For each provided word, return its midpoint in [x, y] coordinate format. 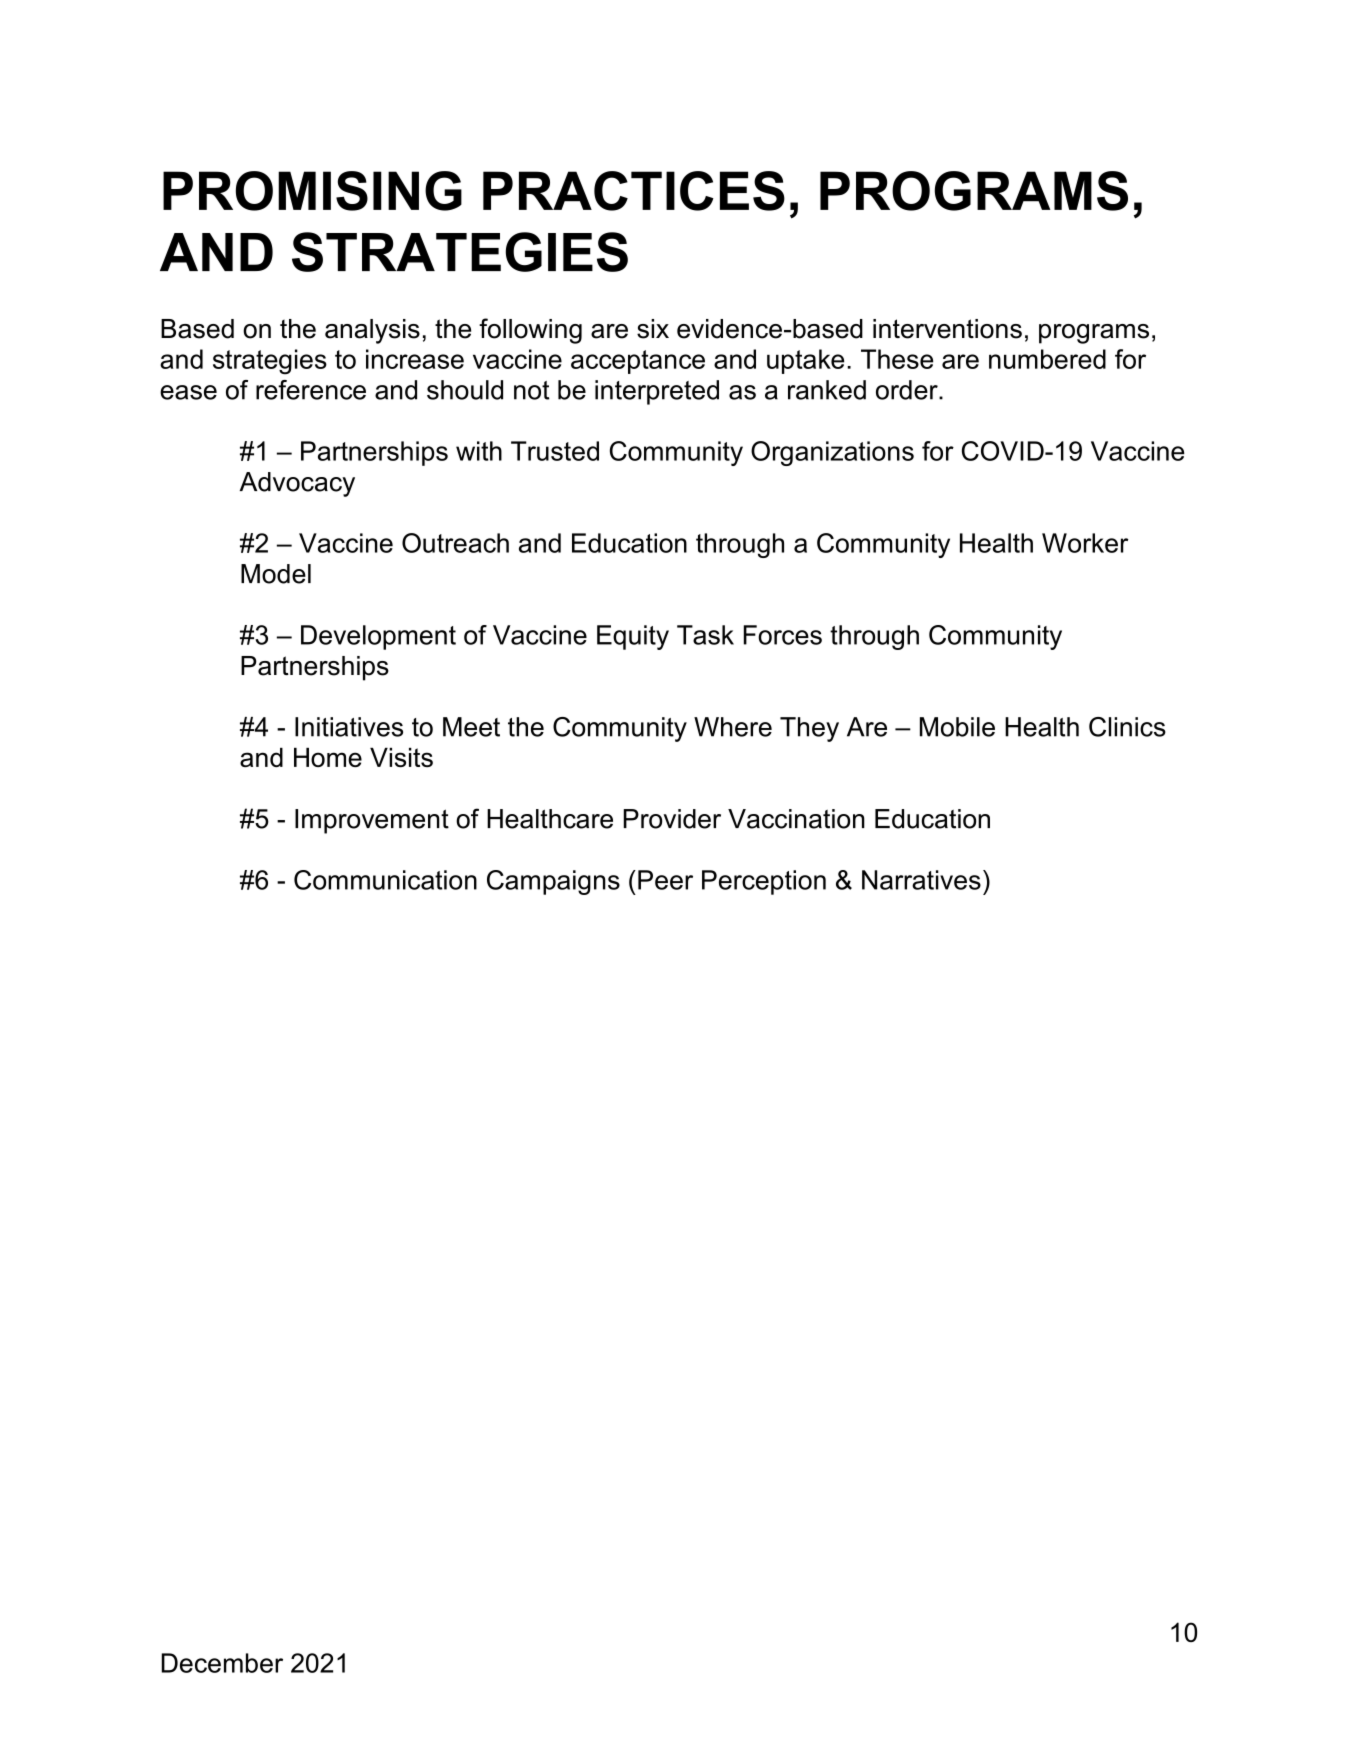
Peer [665, 880]
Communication [385, 880]
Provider [672, 819]
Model [276, 574]
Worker [1085, 543]
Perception [764, 882]
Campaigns [553, 882]
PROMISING [312, 191]
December [222, 1663]
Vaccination [796, 819]
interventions [947, 329]
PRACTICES [634, 191]
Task [705, 635]
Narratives [921, 880]
